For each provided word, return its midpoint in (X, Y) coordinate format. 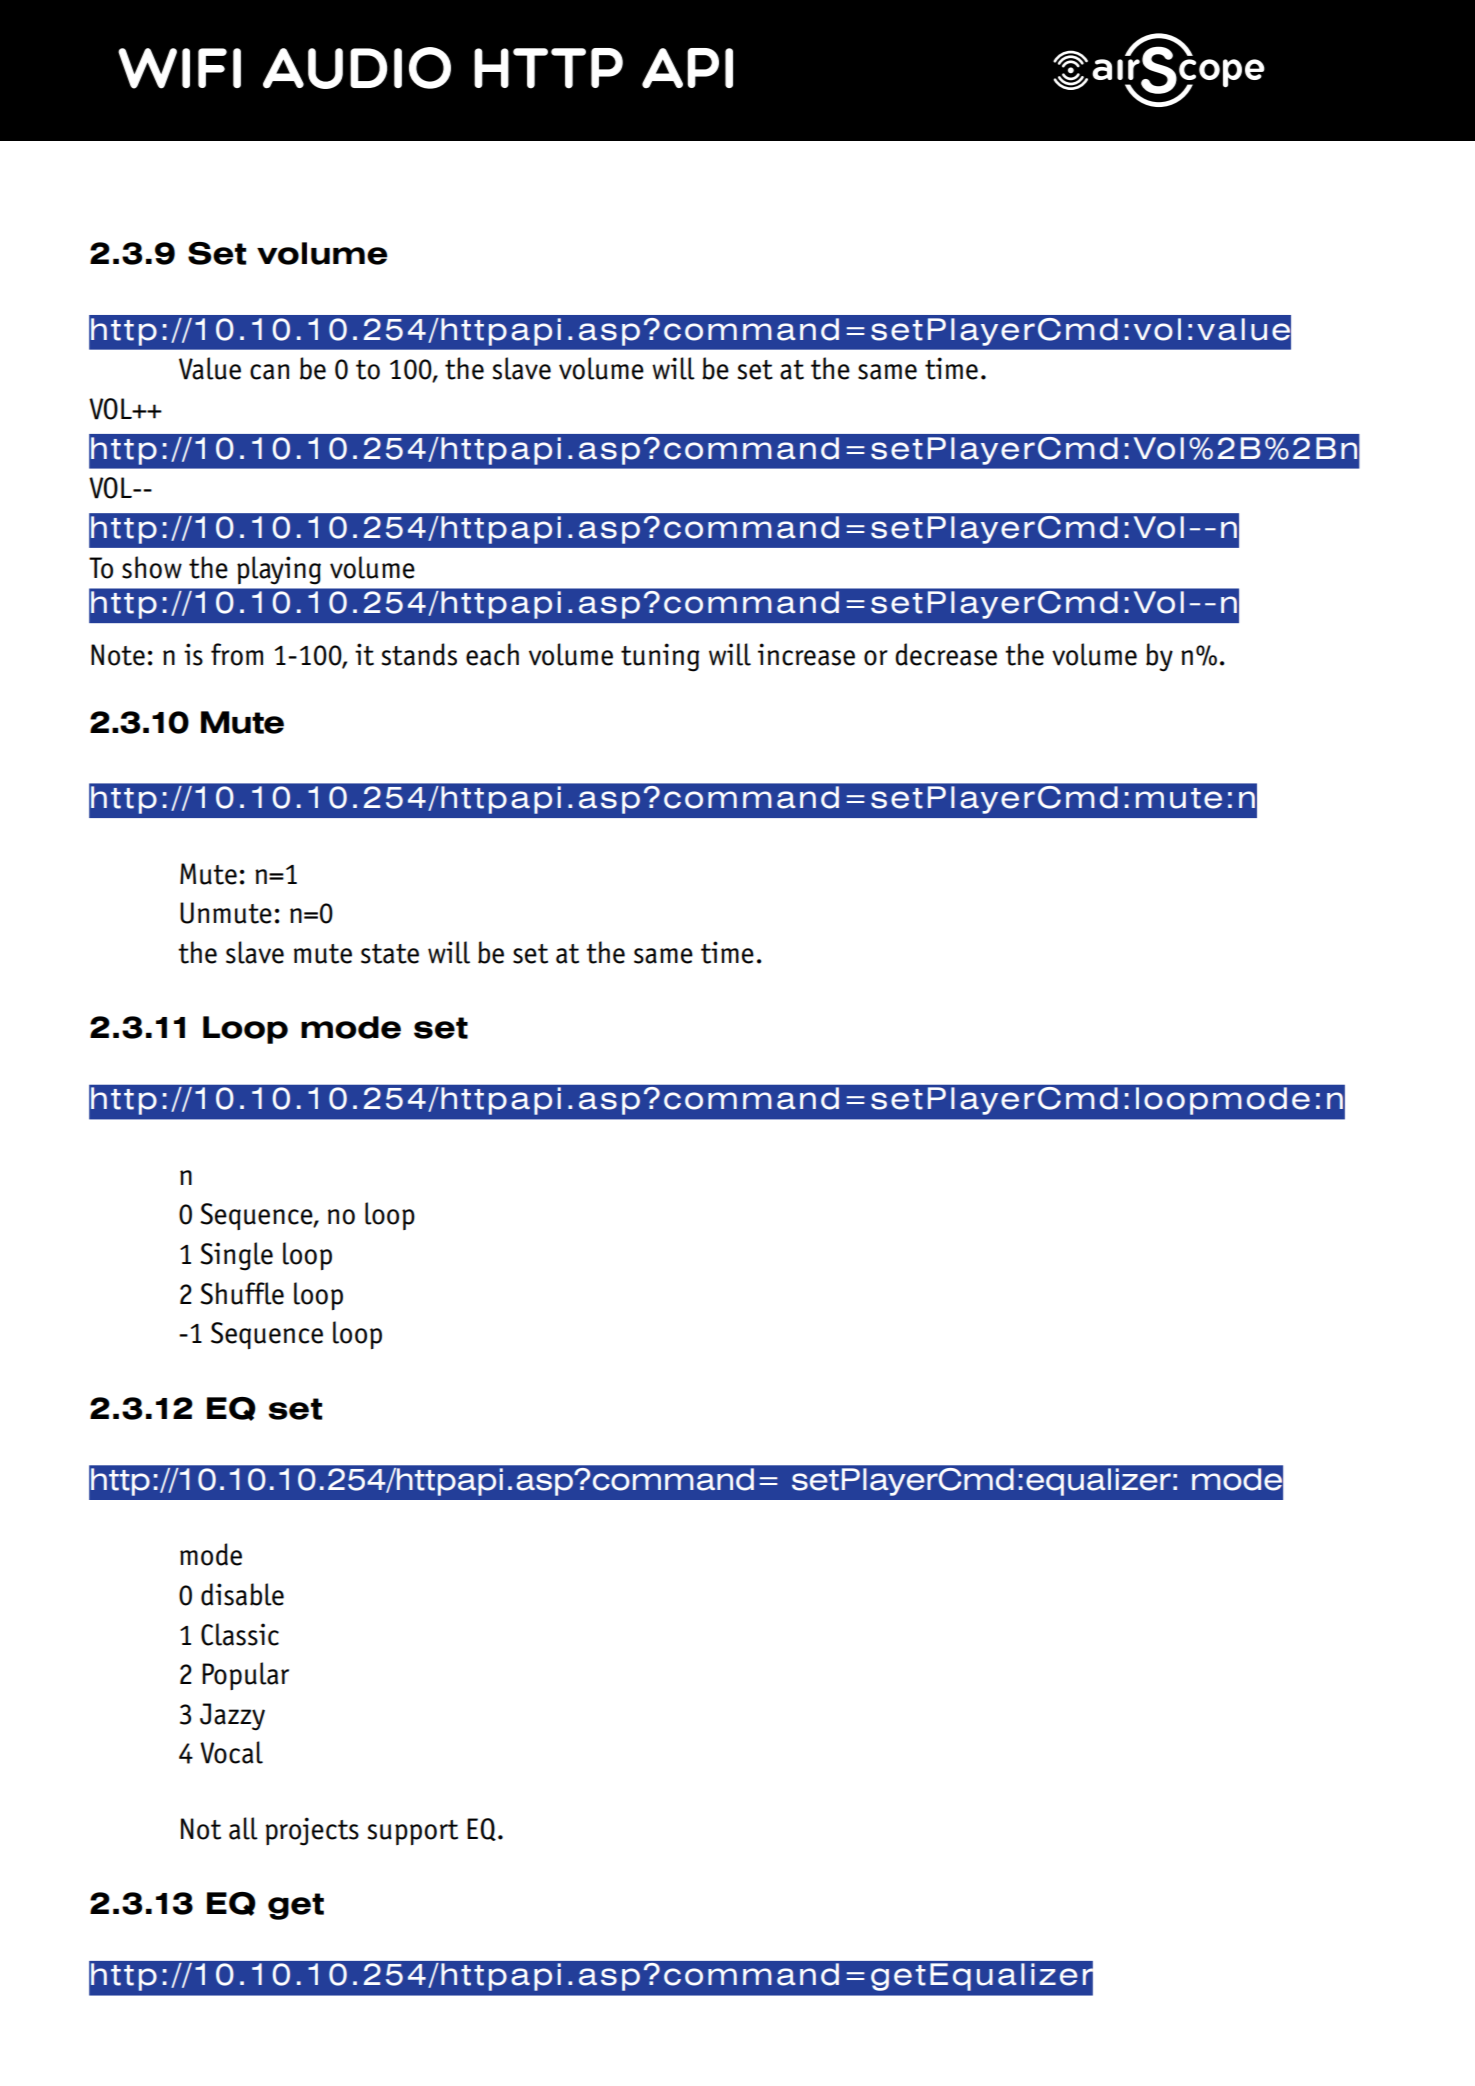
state (390, 954)
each (492, 654)
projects (312, 1831)
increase (806, 654)
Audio (357, 68)
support (412, 1832)
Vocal (231, 1752)
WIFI (179, 68)
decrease (946, 654)
